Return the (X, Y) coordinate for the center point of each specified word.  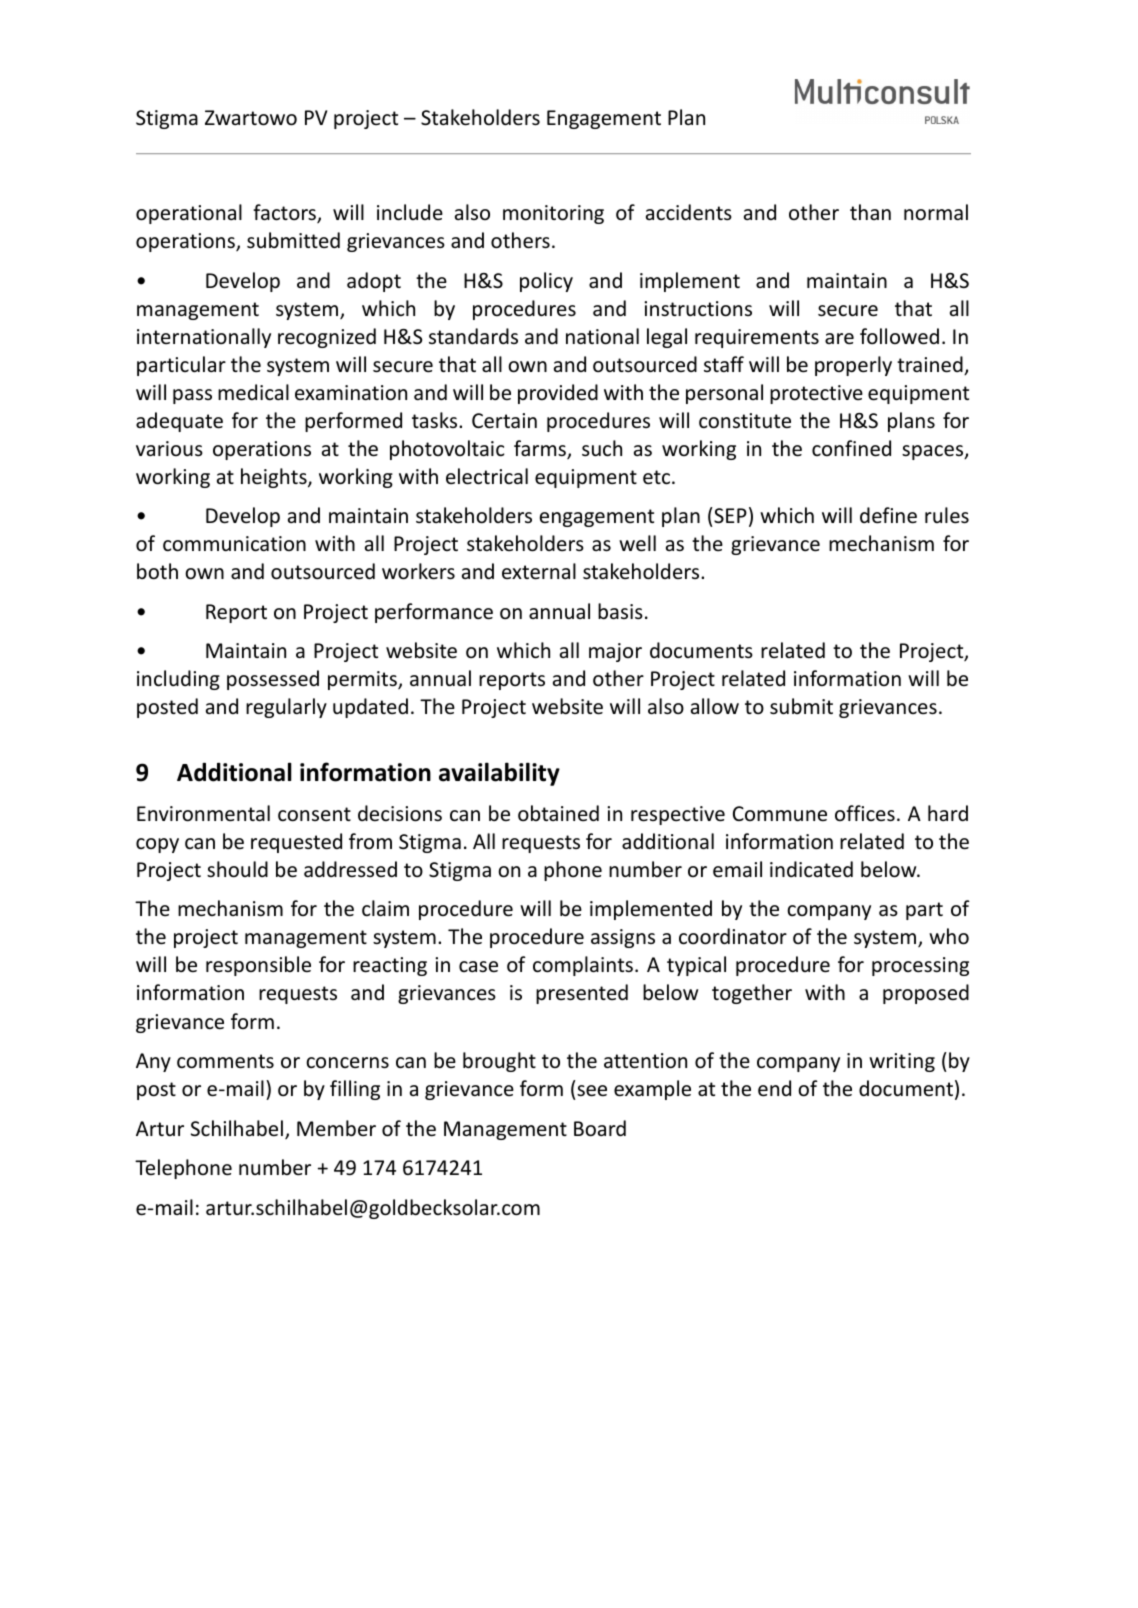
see (592, 1091)
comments (225, 1061)
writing (902, 1062)
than (870, 212)
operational (189, 214)
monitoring (553, 214)
